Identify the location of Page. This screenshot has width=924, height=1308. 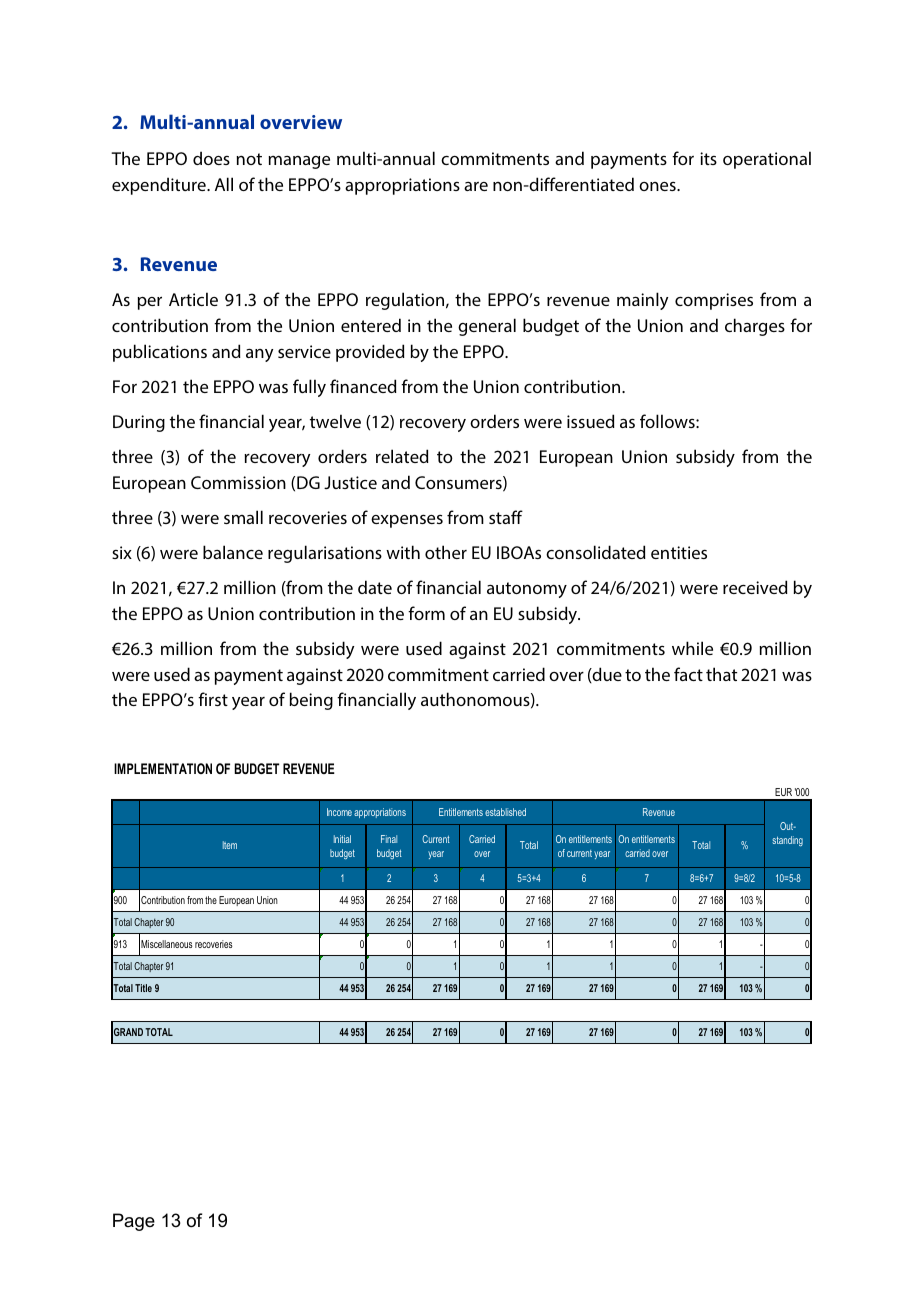
(134, 1222).
